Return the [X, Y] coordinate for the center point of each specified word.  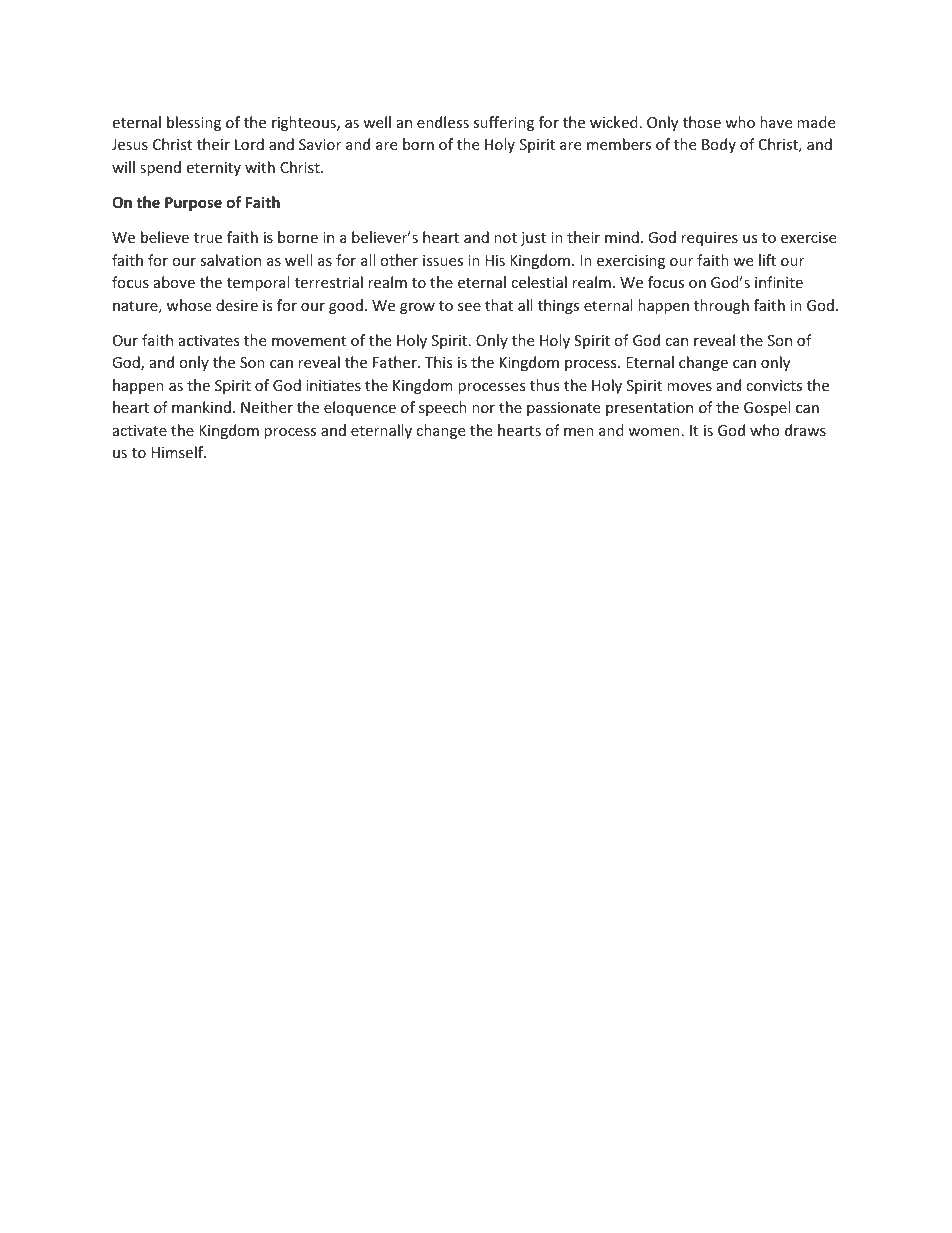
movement [309, 341]
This [439, 362]
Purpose [193, 204]
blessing [194, 123]
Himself [178, 452]
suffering [503, 123]
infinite [779, 282]
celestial [539, 282]
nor [483, 409]
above [174, 282]
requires [709, 239]
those [702, 122]
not [505, 238]
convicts [774, 385]
